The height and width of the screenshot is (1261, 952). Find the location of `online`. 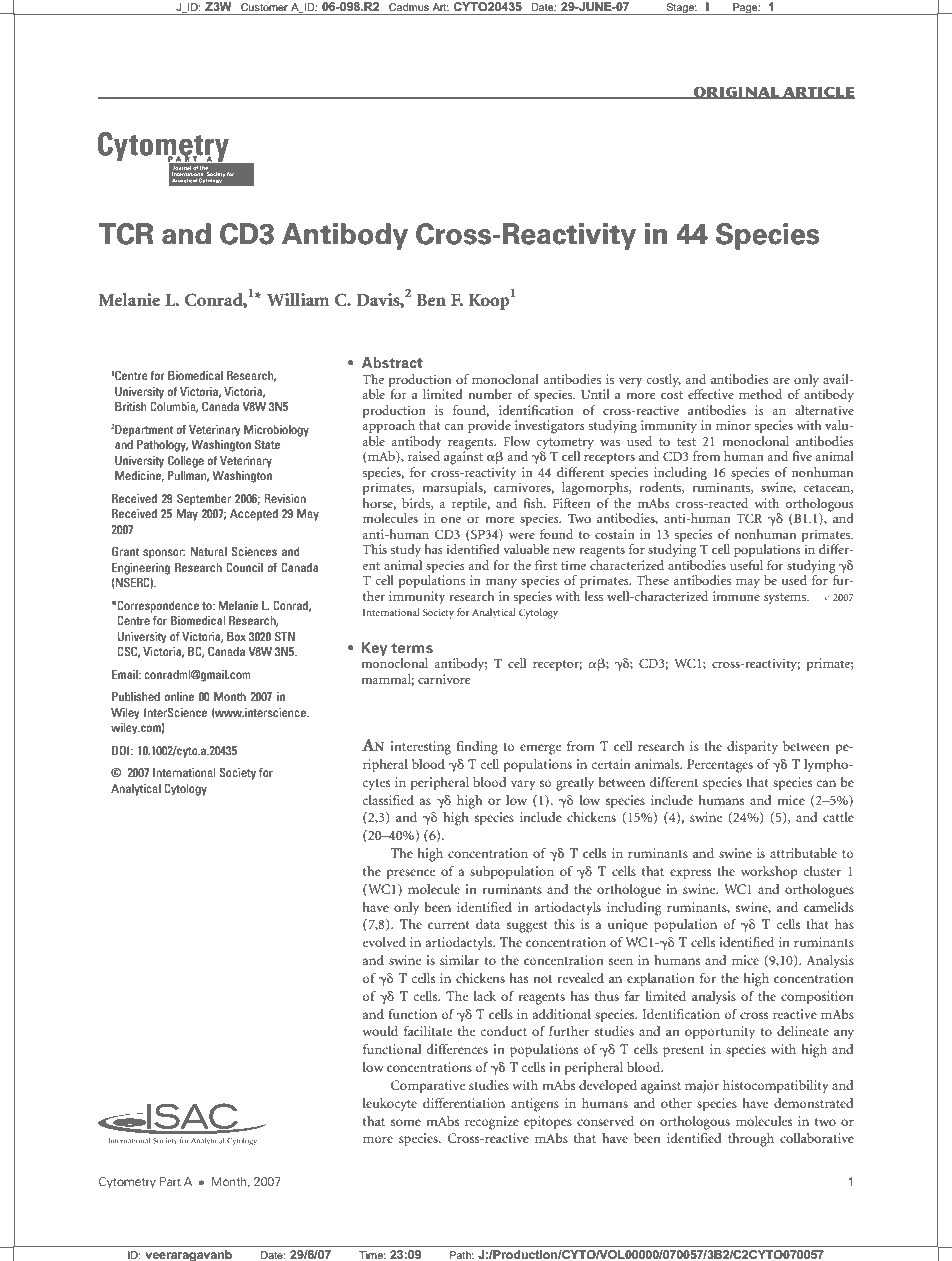

online is located at coordinates (179, 696).
